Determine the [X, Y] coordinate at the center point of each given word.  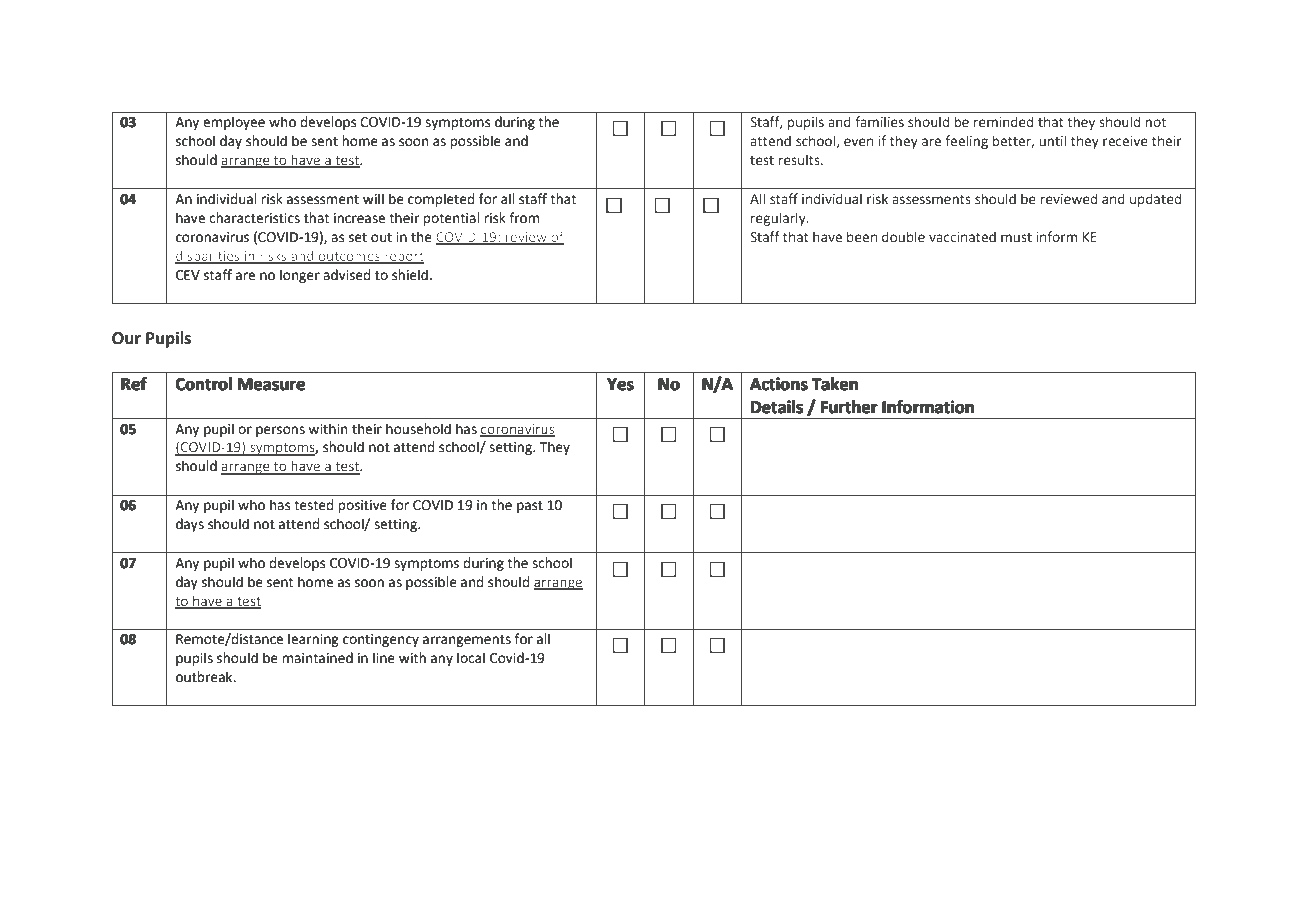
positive [362, 506]
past [530, 507]
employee [234, 123]
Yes [620, 384]
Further [849, 407]
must [1016, 237]
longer [300, 276]
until [1052, 140]
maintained [317, 658]
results [800, 159]
